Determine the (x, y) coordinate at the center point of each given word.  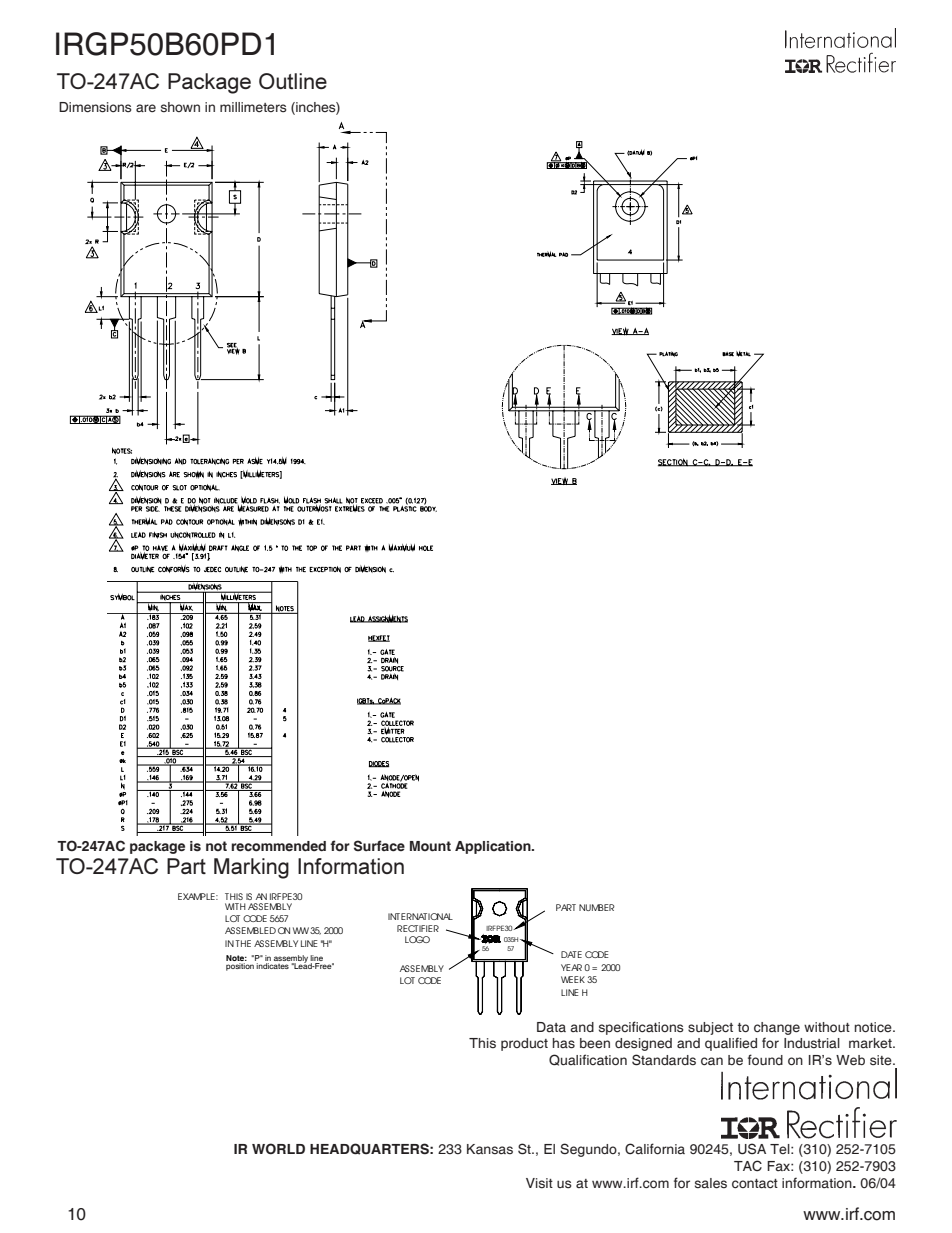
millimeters (253, 107)
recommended (278, 846)
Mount (430, 846)
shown (180, 107)
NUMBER (597, 907)
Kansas (490, 1149)
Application (494, 847)
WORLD (278, 1148)
